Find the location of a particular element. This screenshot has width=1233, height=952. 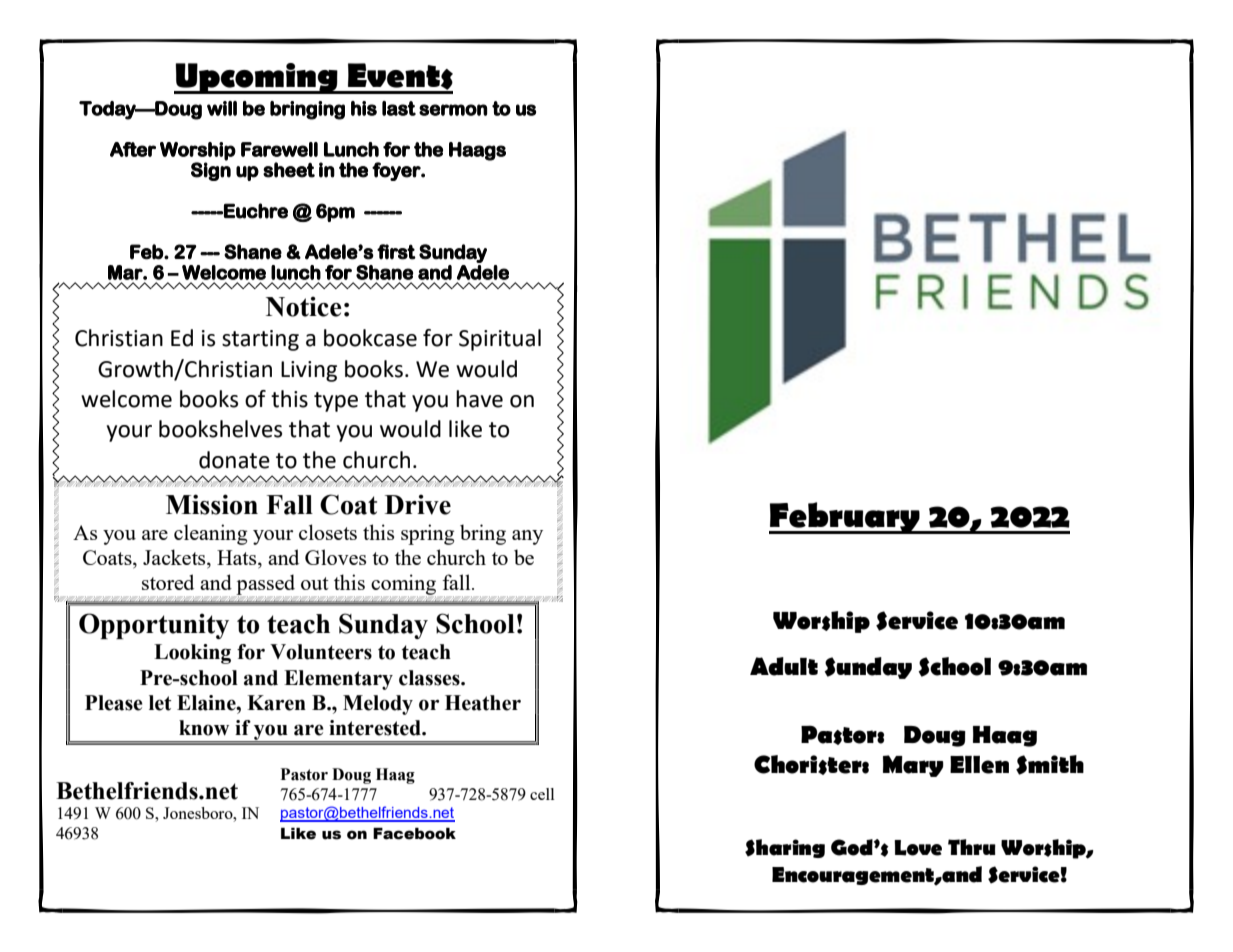

Looking is located at coordinates (192, 654).
